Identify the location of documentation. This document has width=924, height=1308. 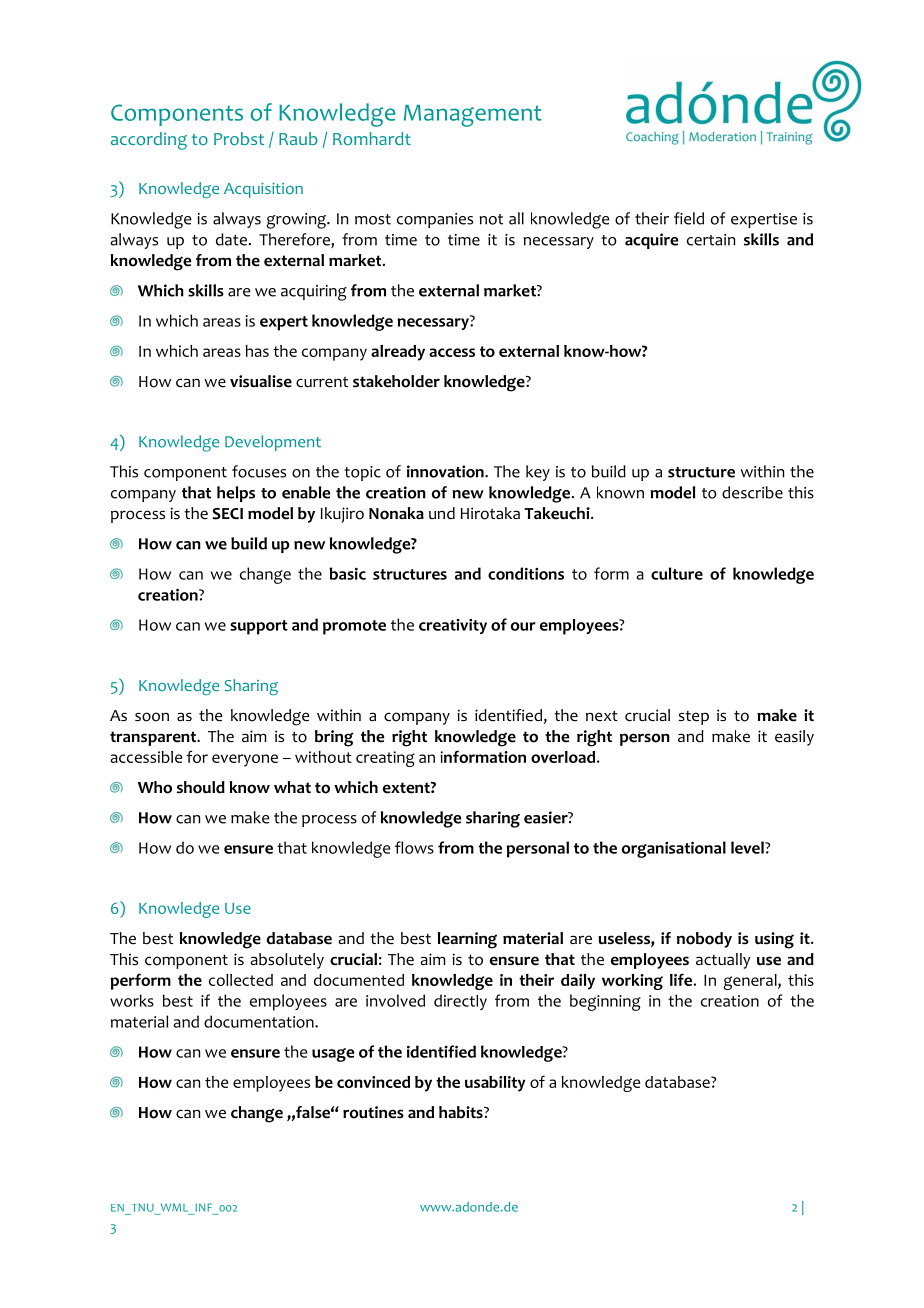
(260, 1021).
